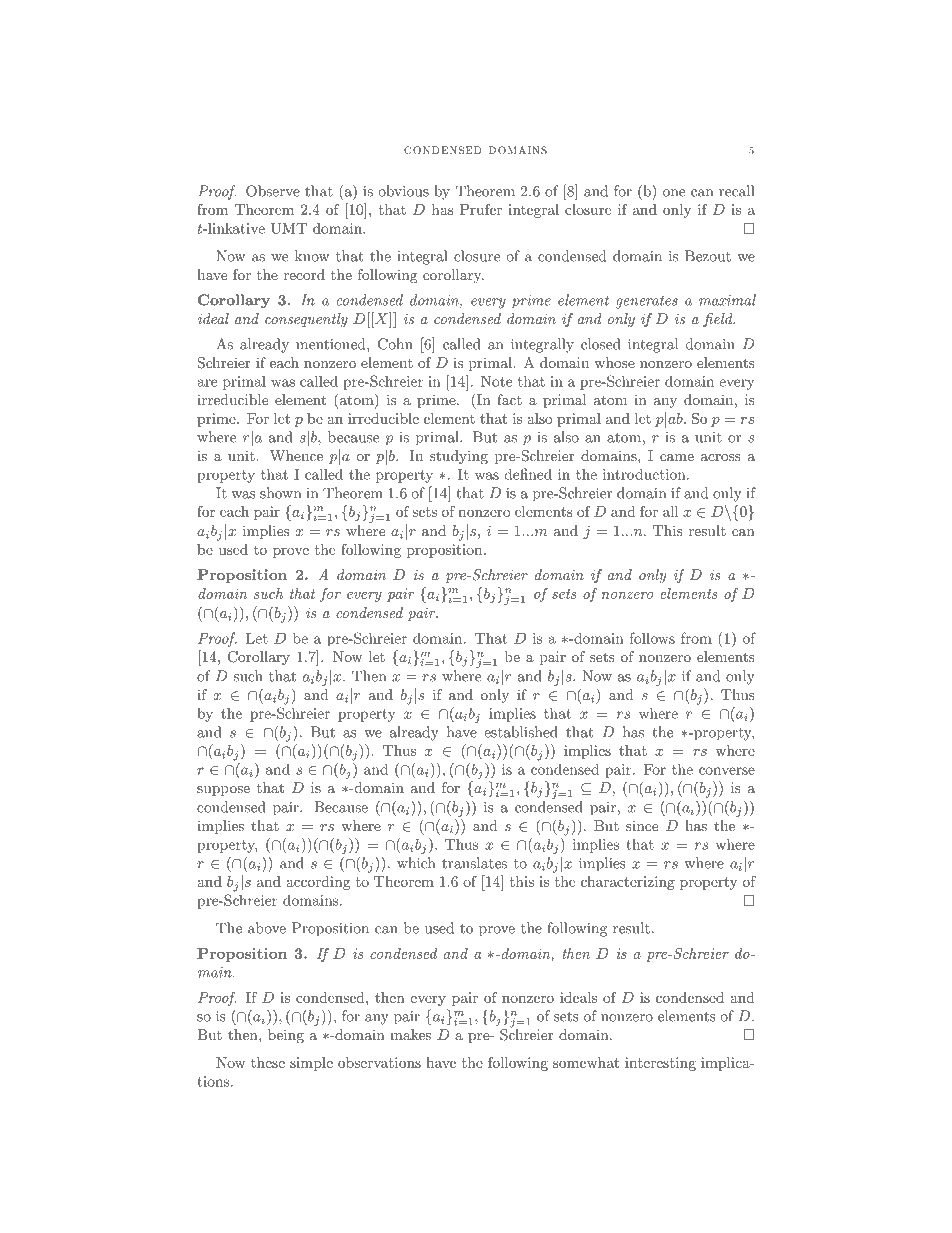 The image size is (952, 1233). Describe the element at coordinates (652, 638) in the screenshot. I see `follows` at that location.
